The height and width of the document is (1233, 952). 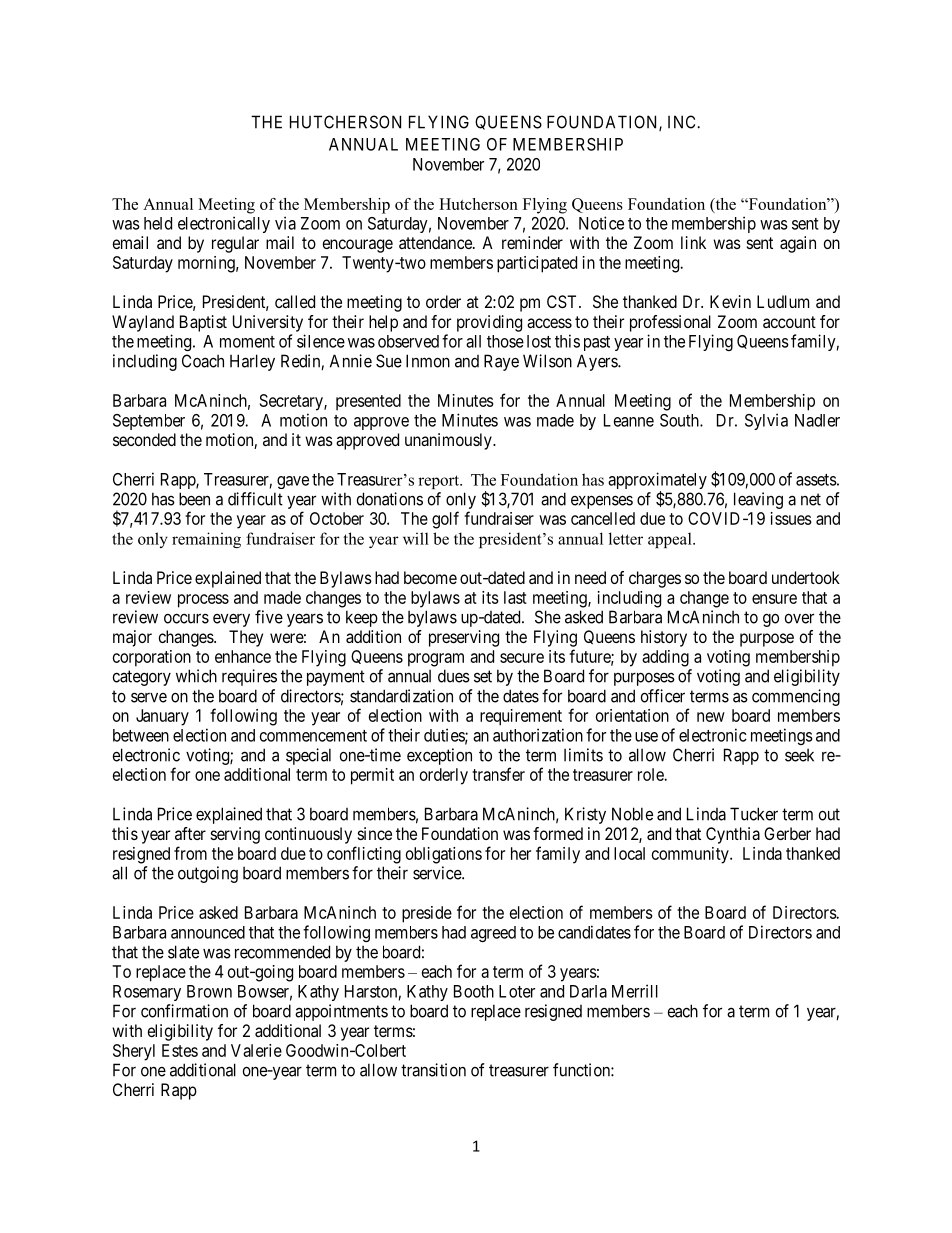 What do you see at coordinates (436, 660) in the document?
I see `program` at bounding box center [436, 660].
